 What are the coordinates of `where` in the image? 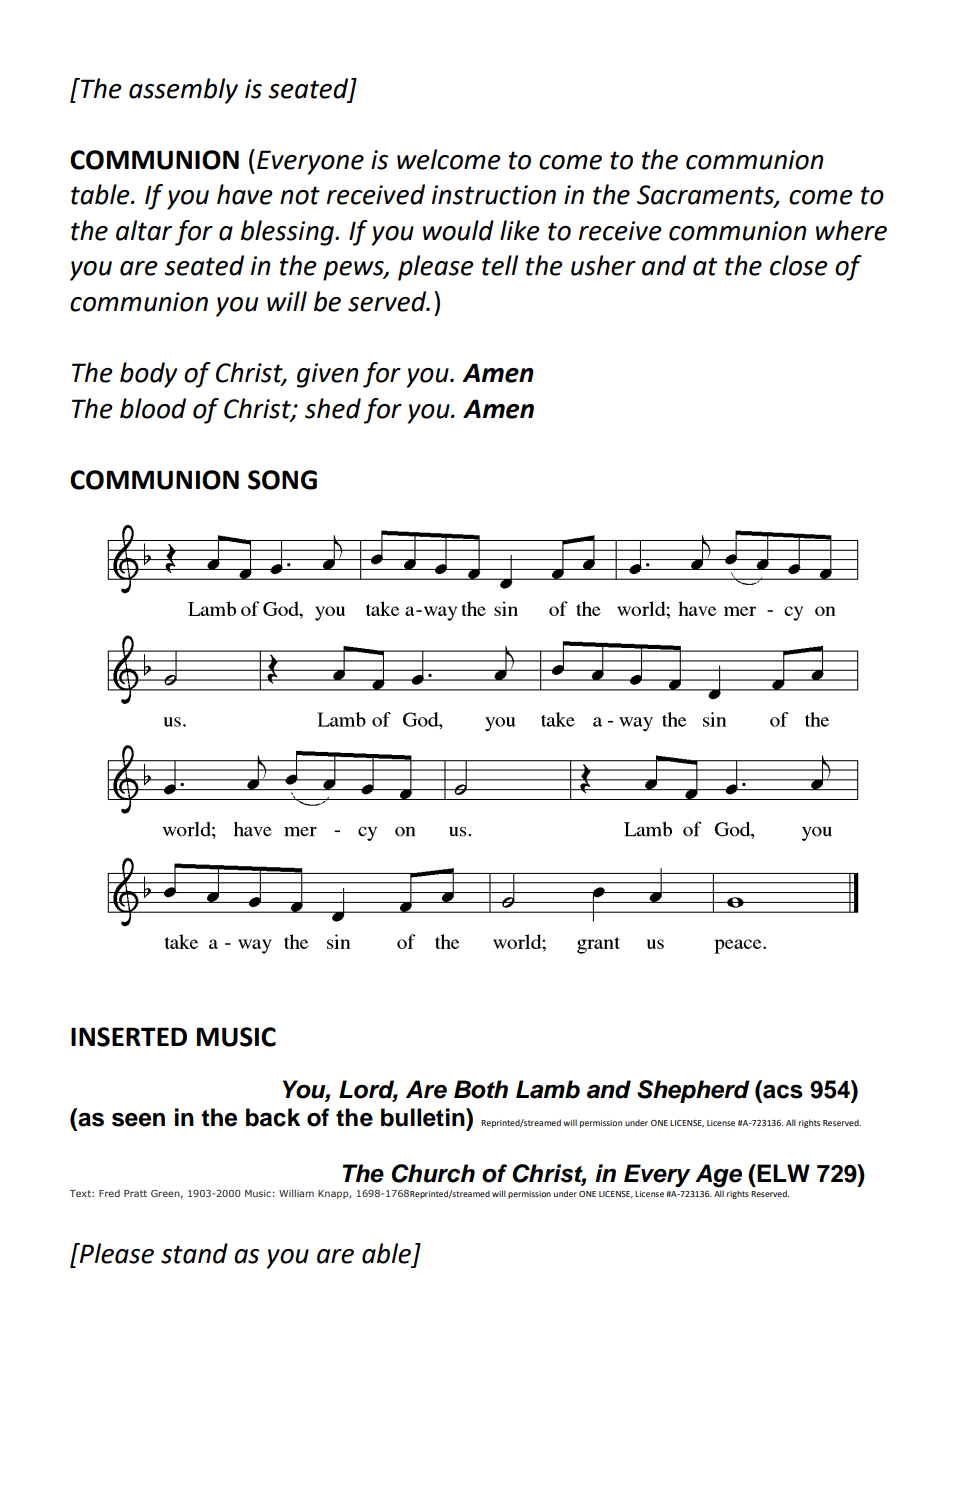 It's located at (851, 230).
